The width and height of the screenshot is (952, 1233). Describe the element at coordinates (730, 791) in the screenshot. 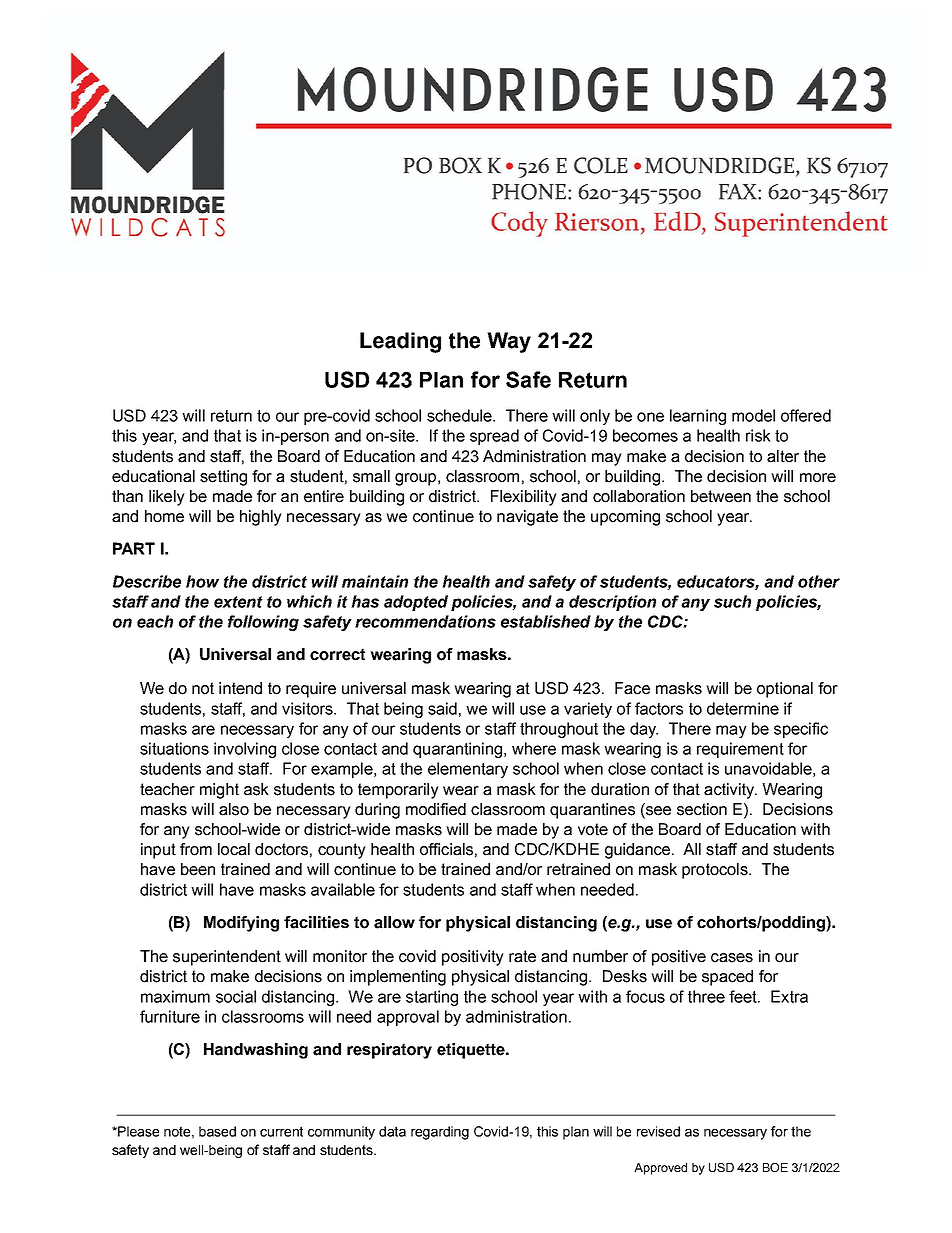

I see `activity` at that location.
